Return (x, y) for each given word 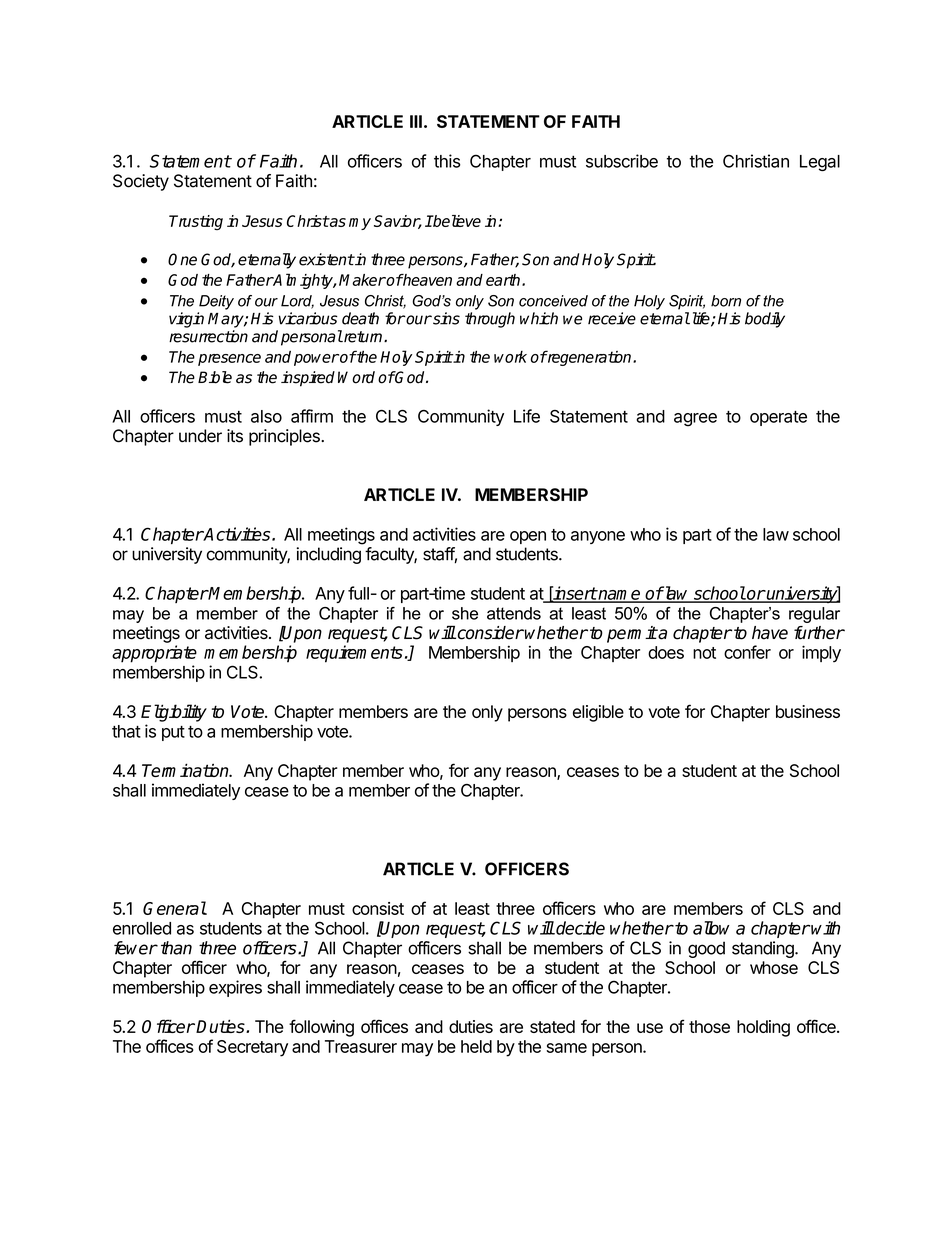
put (173, 733)
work (510, 357)
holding (763, 1028)
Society (141, 182)
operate (778, 418)
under (200, 436)
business (808, 711)
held (476, 1046)
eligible (598, 713)
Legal (820, 163)
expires (235, 988)
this (447, 161)
